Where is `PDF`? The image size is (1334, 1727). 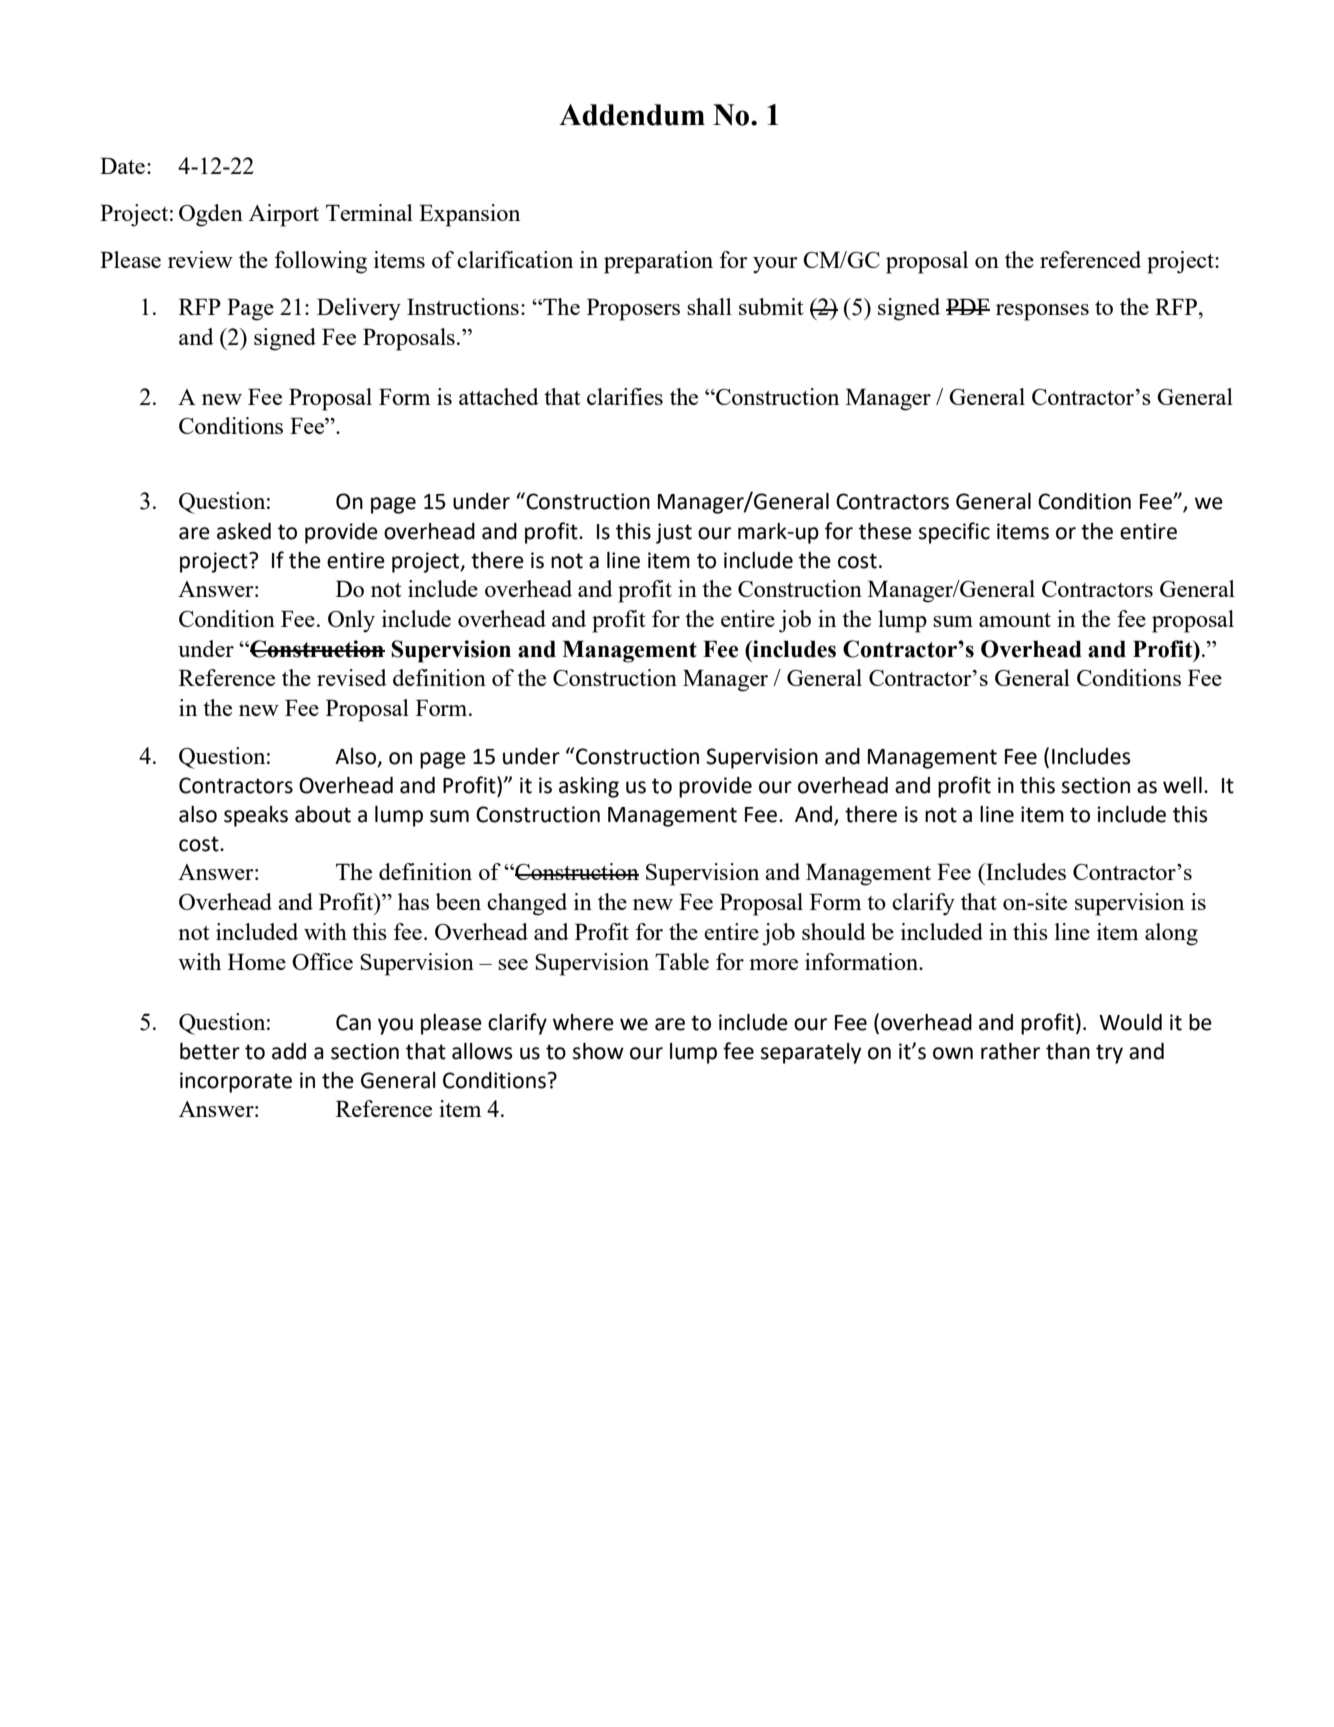
PDF is located at coordinates (968, 306).
